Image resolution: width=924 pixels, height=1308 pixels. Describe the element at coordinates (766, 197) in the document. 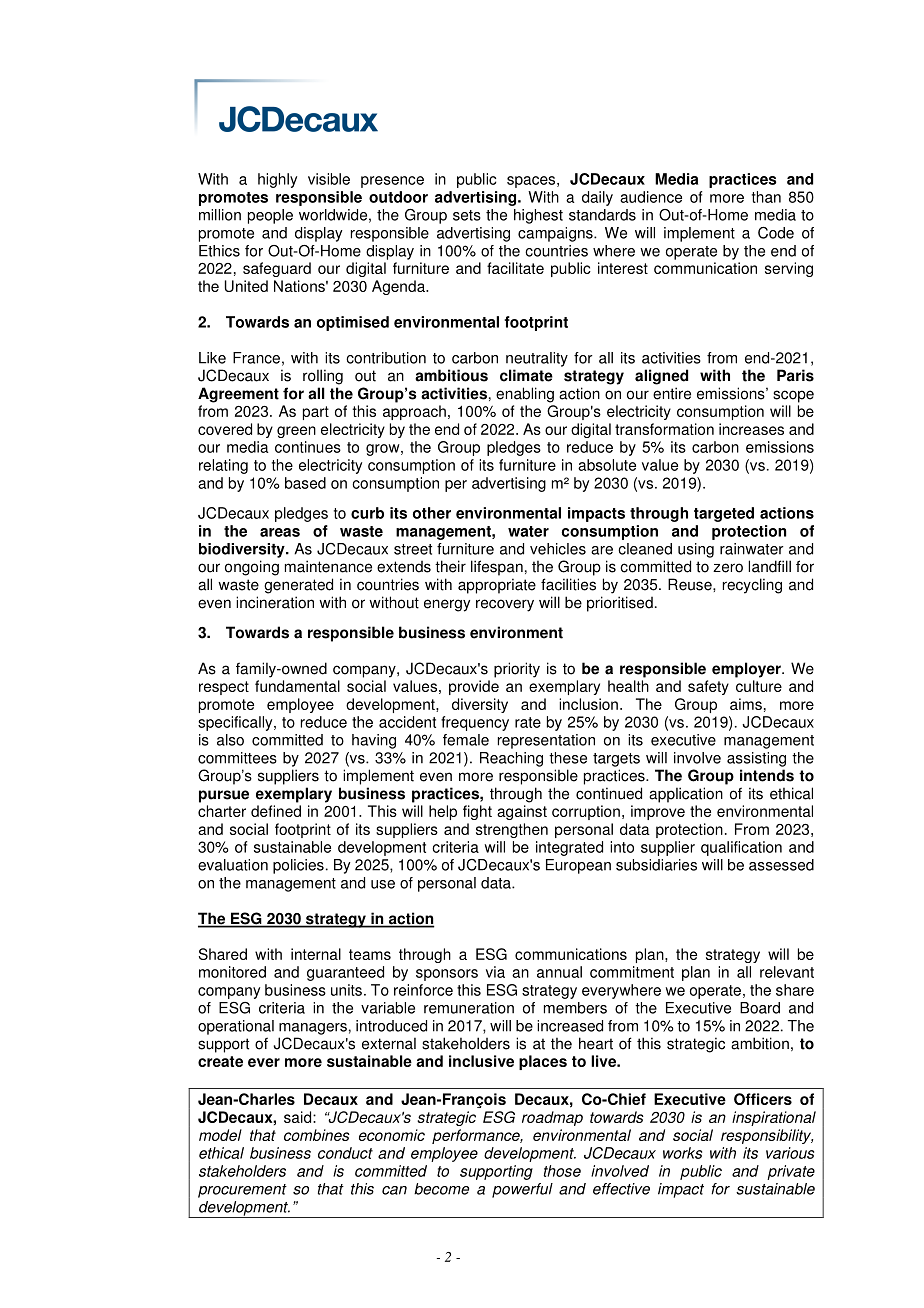

I see `than` at that location.
